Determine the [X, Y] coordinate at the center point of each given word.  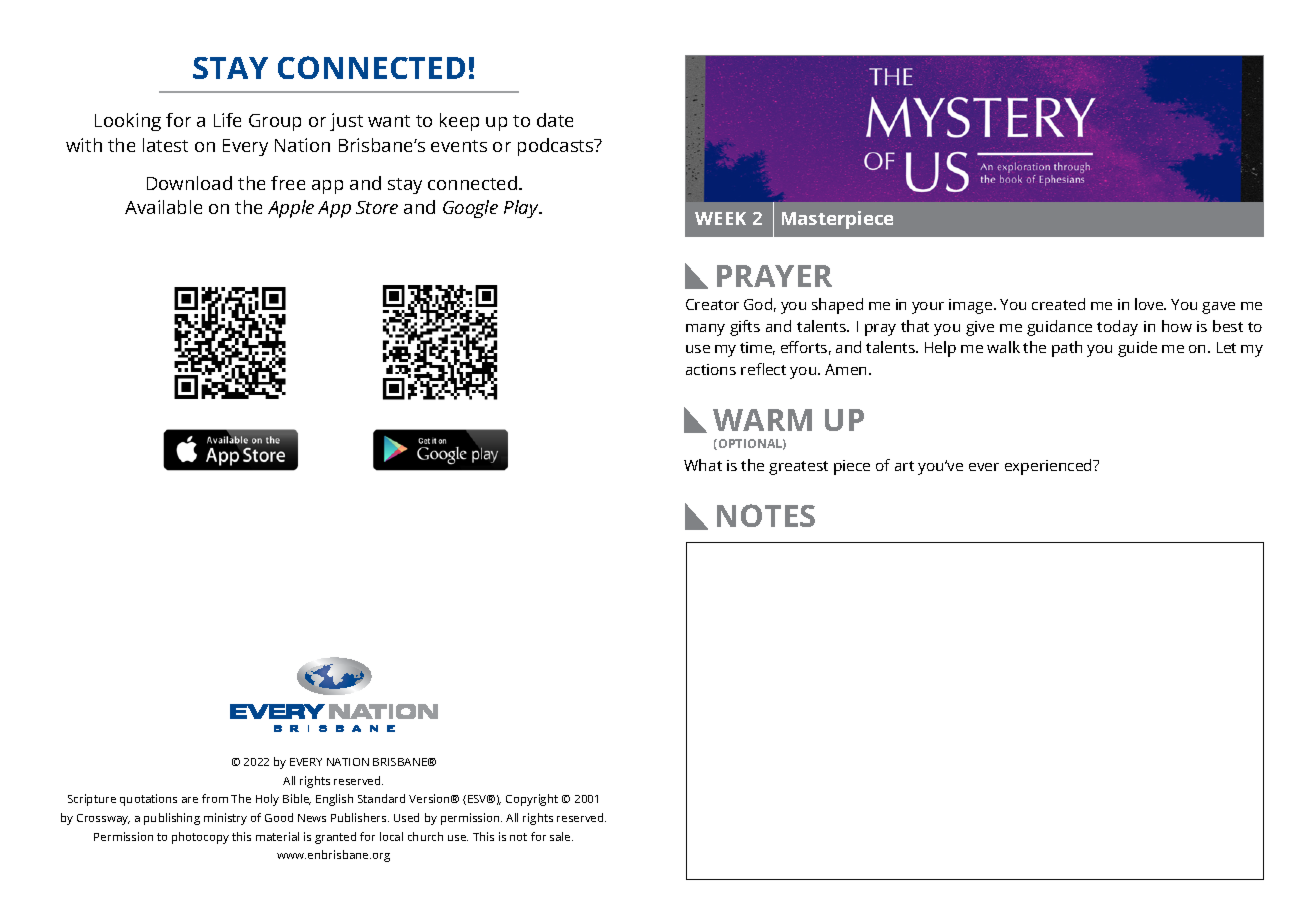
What [703, 465]
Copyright [532, 800]
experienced [1049, 467]
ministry [225, 819]
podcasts [557, 147]
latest [165, 145]
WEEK [720, 218]
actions [711, 369]
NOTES [766, 515]
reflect [763, 369]
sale [561, 836]
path [1067, 349]
